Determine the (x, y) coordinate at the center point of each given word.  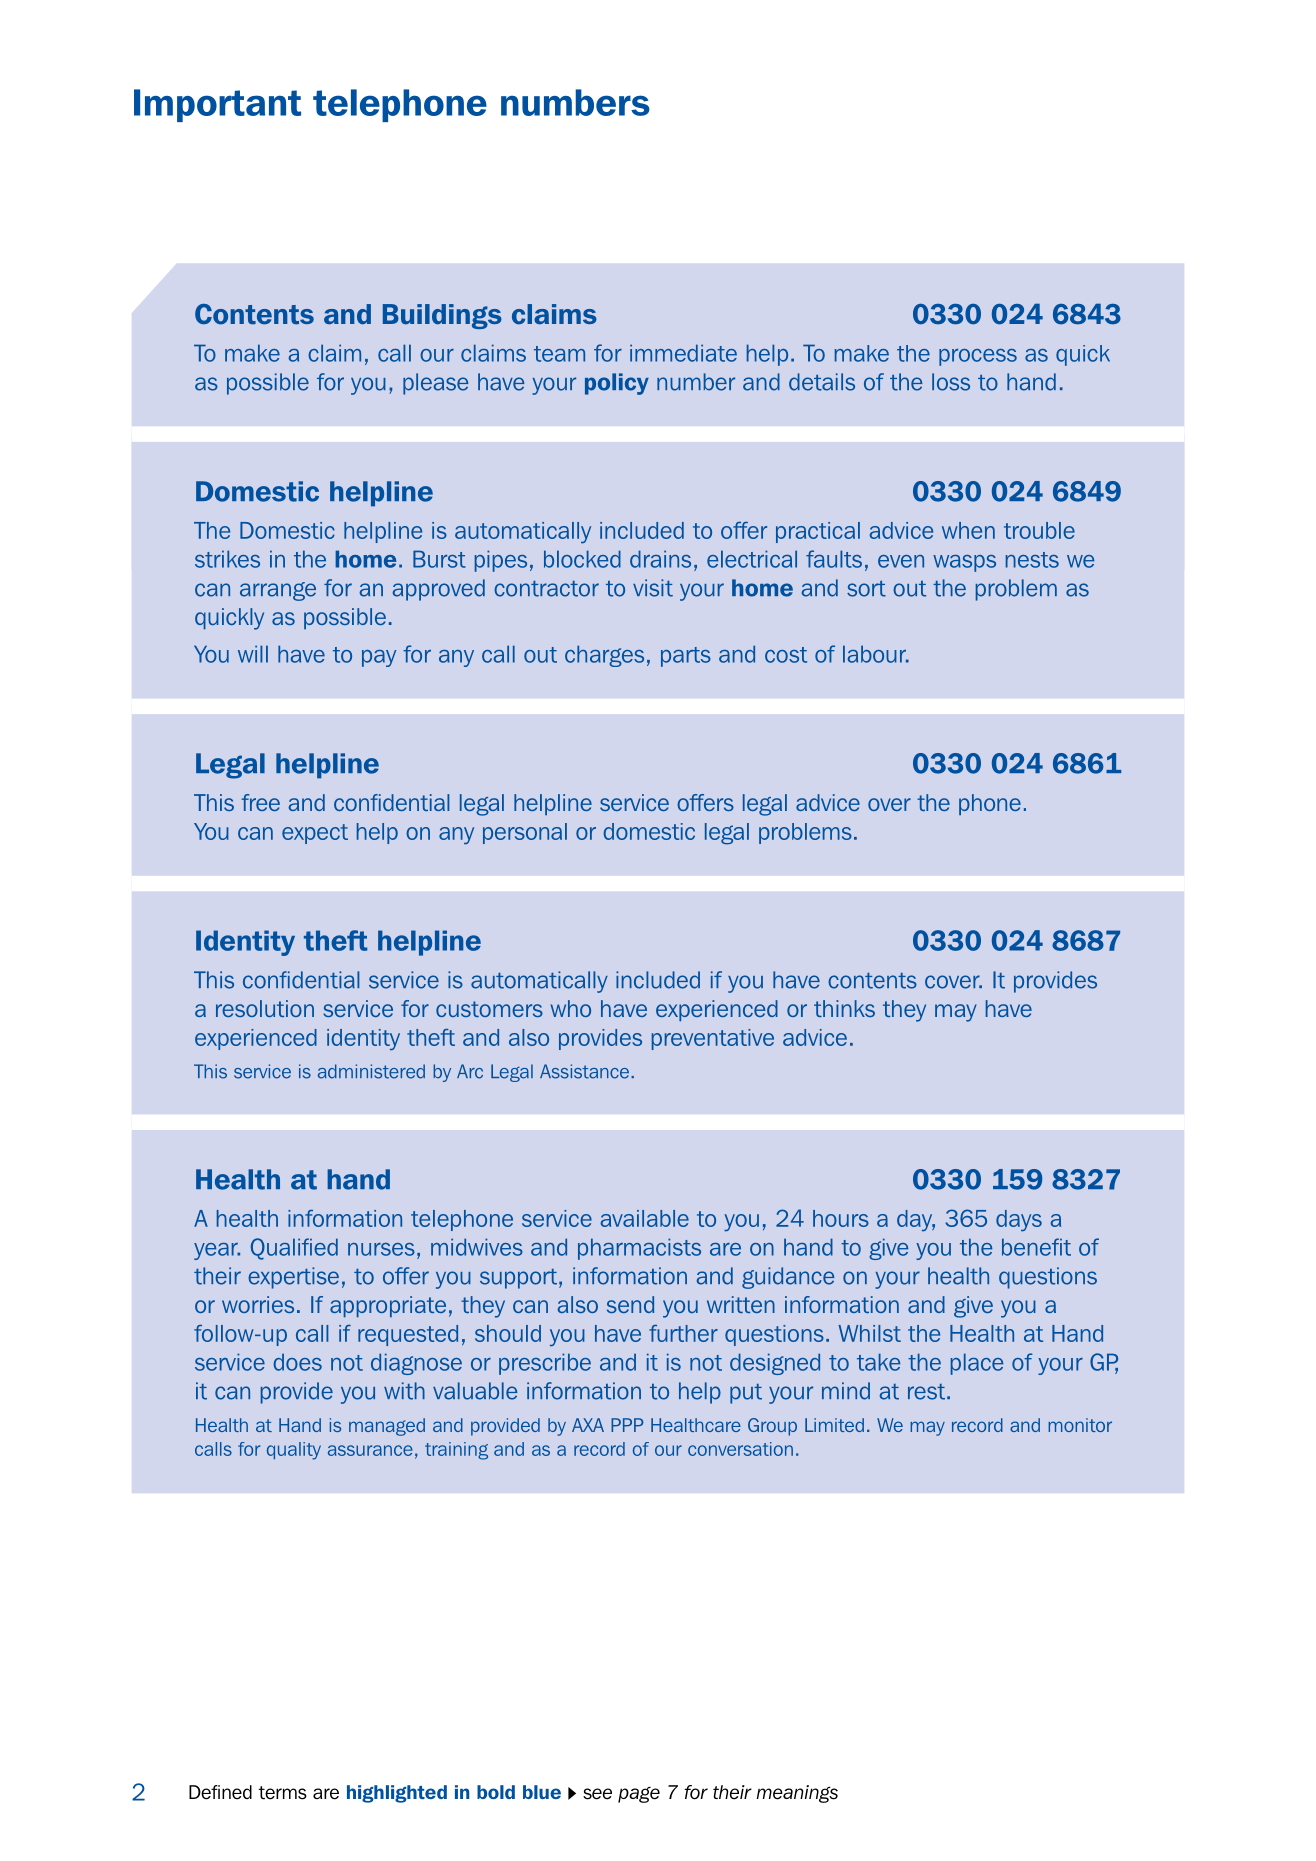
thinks (844, 1008)
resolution (265, 1008)
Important (217, 105)
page (639, 1794)
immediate (683, 353)
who (571, 1008)
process (978, 357)
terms (283, 1793)
